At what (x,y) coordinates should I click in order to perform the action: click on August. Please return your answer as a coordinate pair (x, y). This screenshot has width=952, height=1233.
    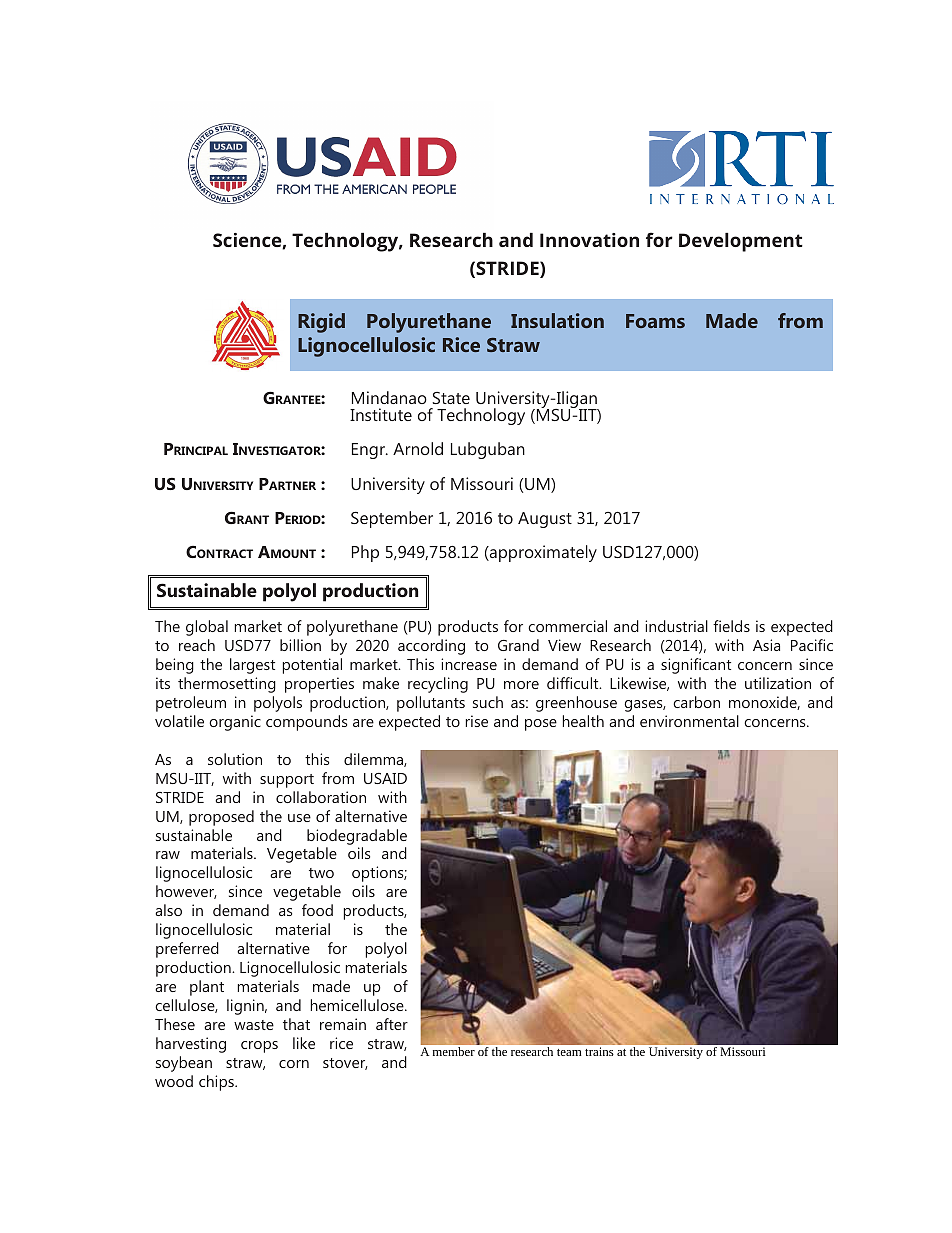
    Looking at the image, I should click on (545, 520).
